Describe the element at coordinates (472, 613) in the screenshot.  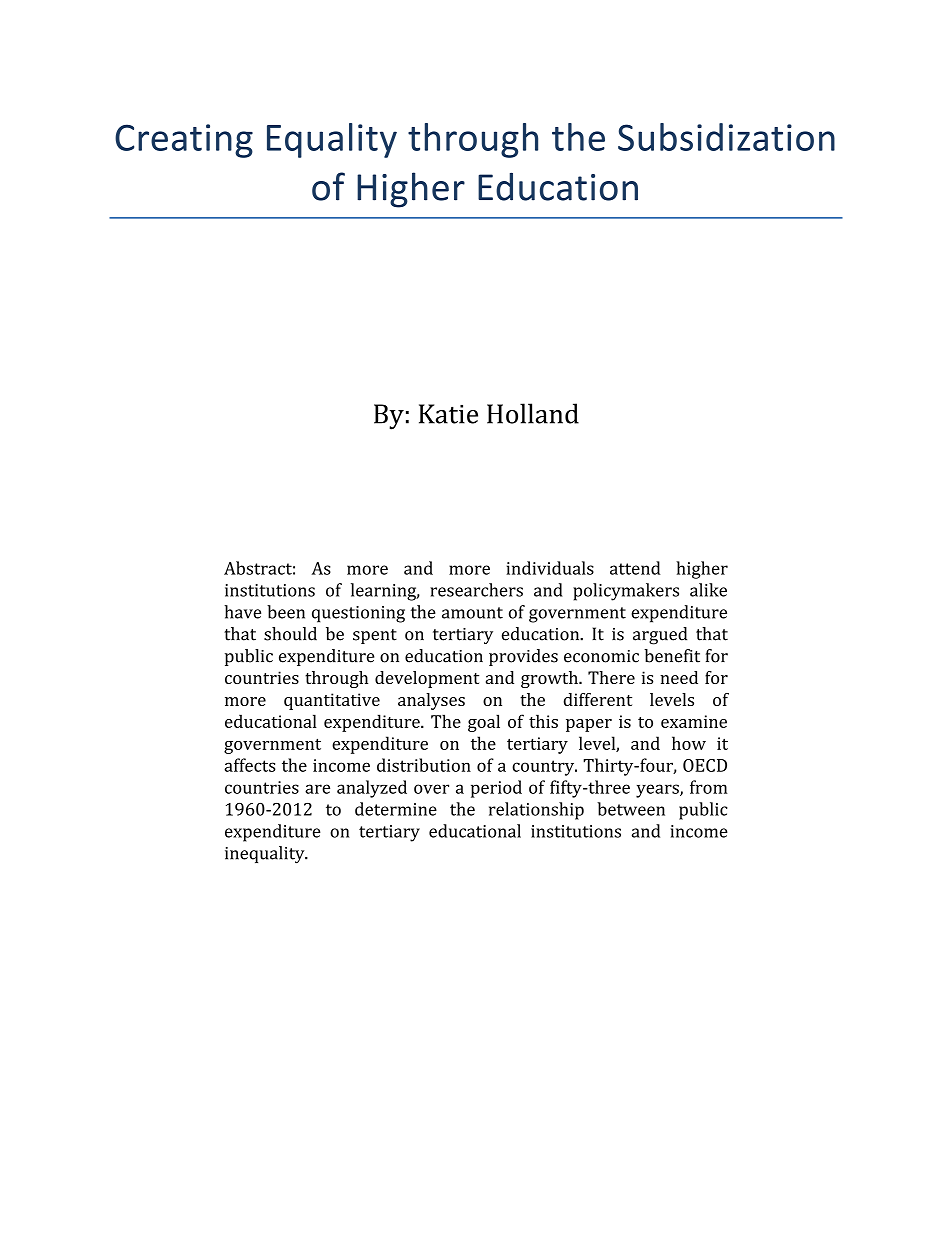
I see `amount` at that location.
